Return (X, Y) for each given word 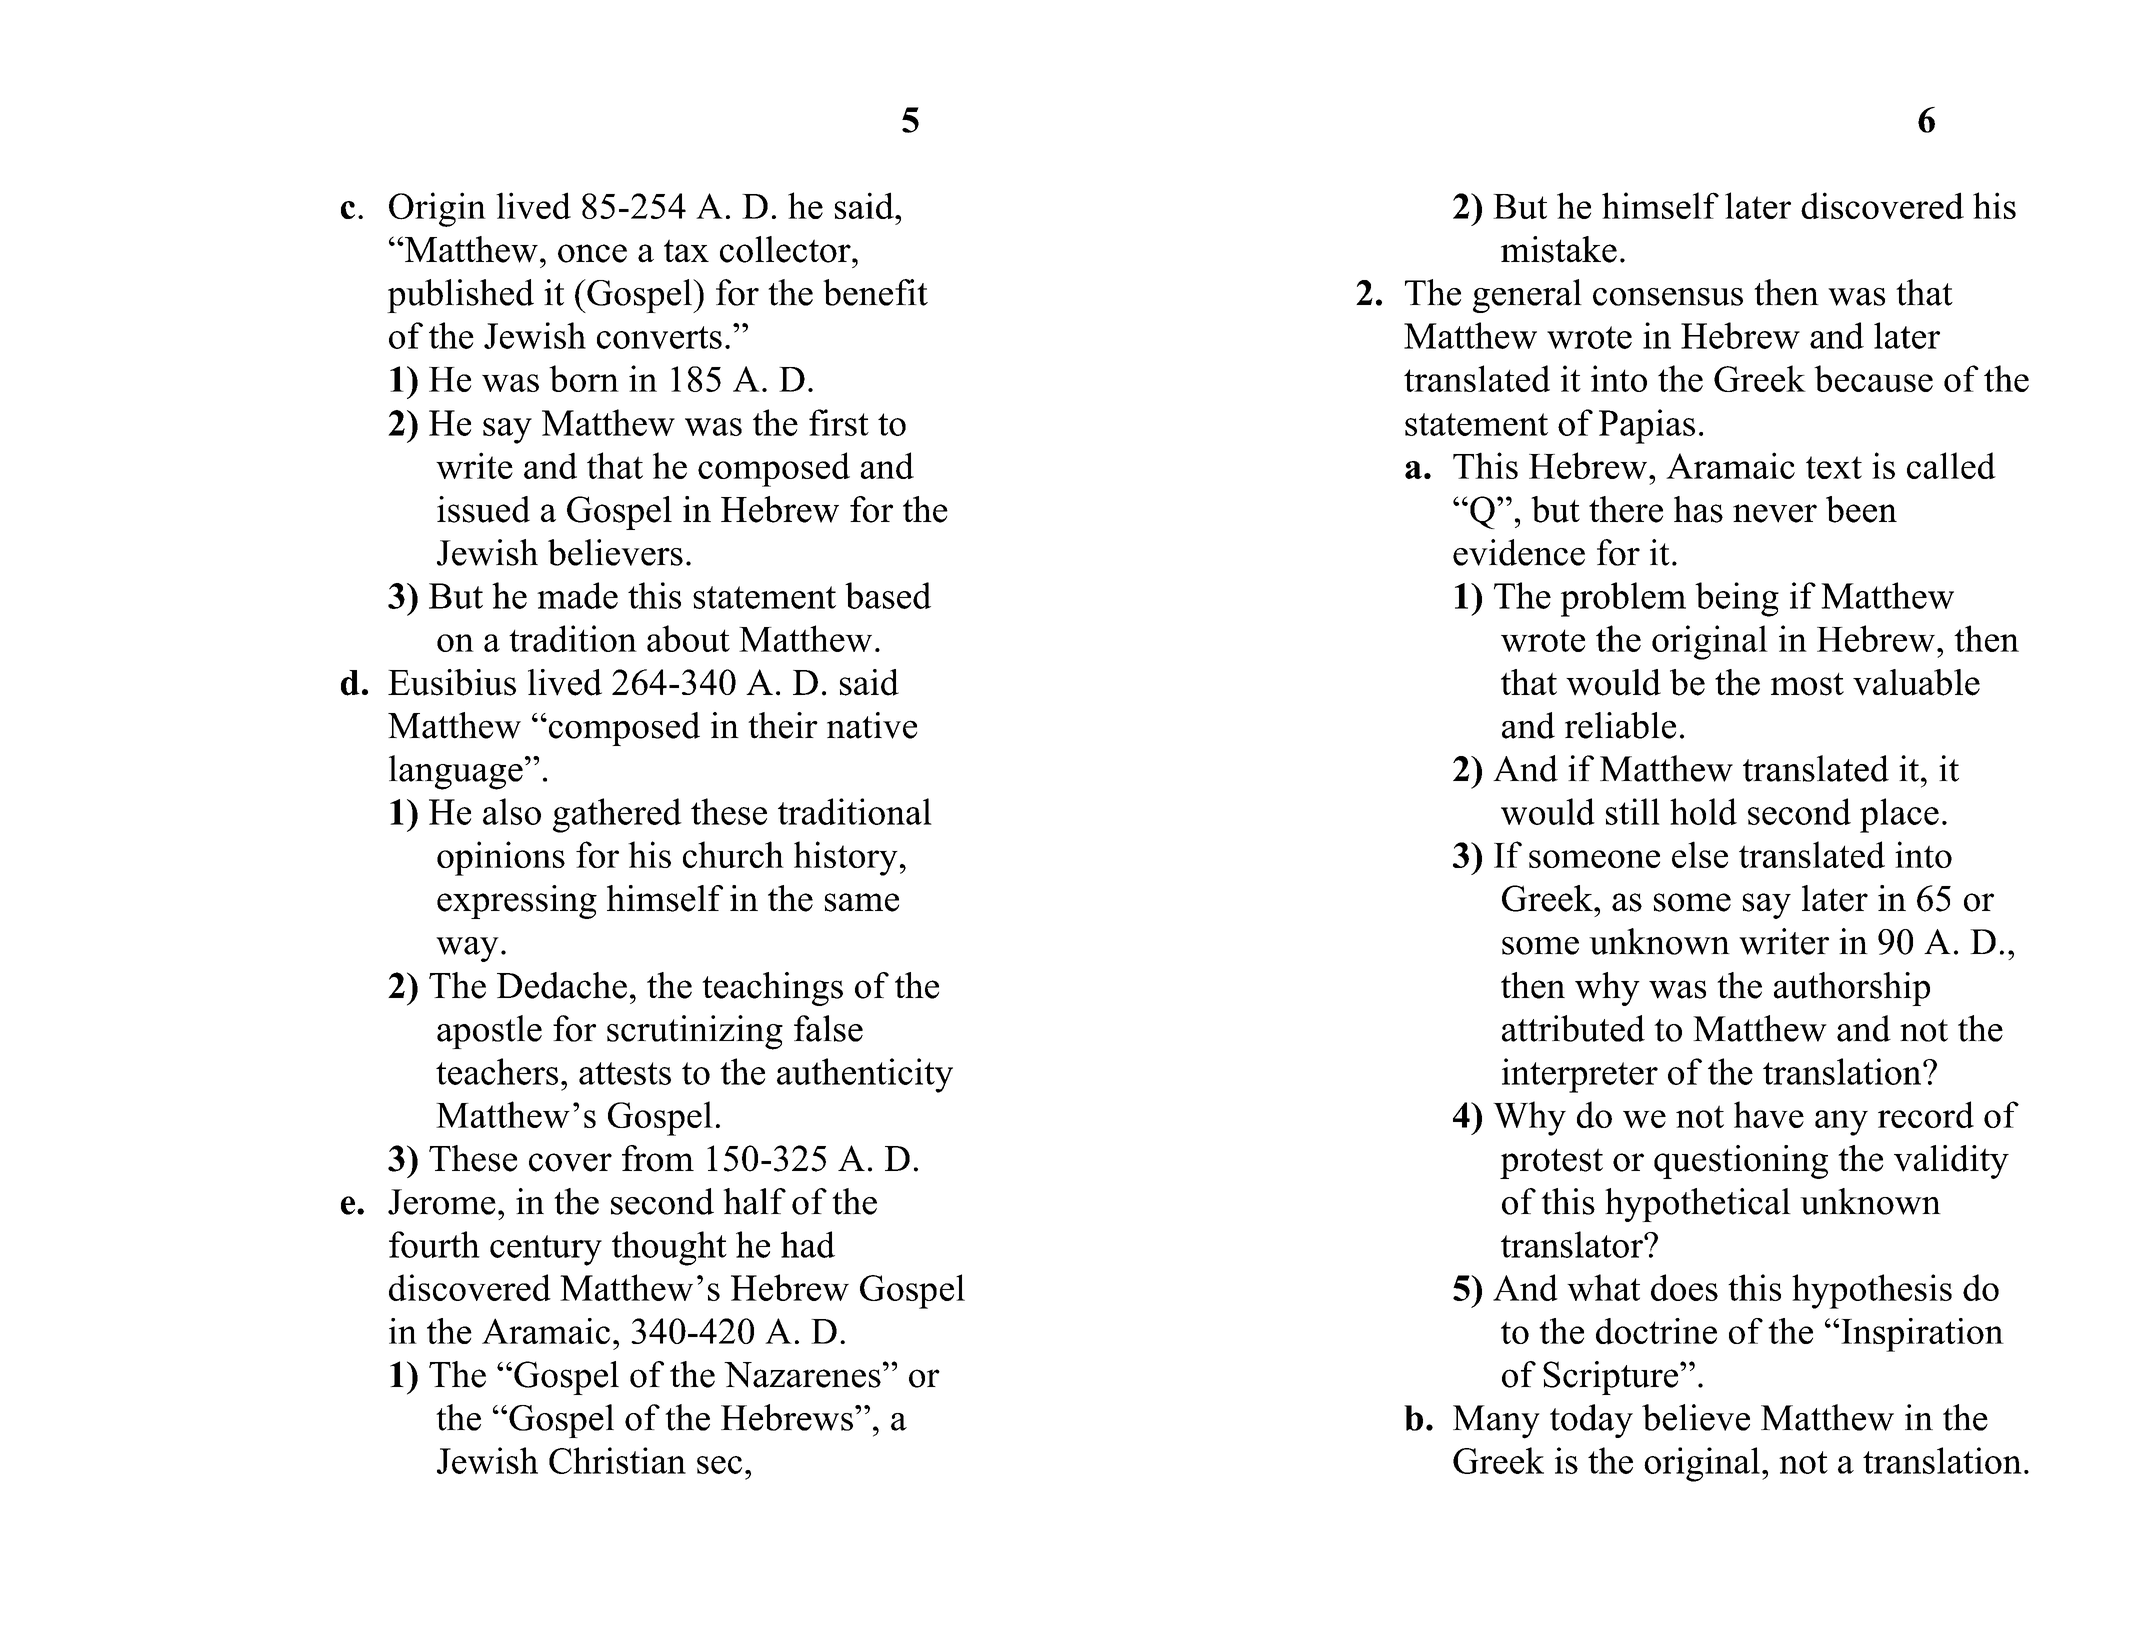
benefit (875, 292)
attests (625, 1073)
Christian (617, 1460)
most (1807, 684)
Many (1496, 1422)
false (828, 1028)
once (592, 253)
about (688, 638)
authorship (1852, 989)
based (888, 595)
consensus (1668, 297)
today (1591, 1421)
